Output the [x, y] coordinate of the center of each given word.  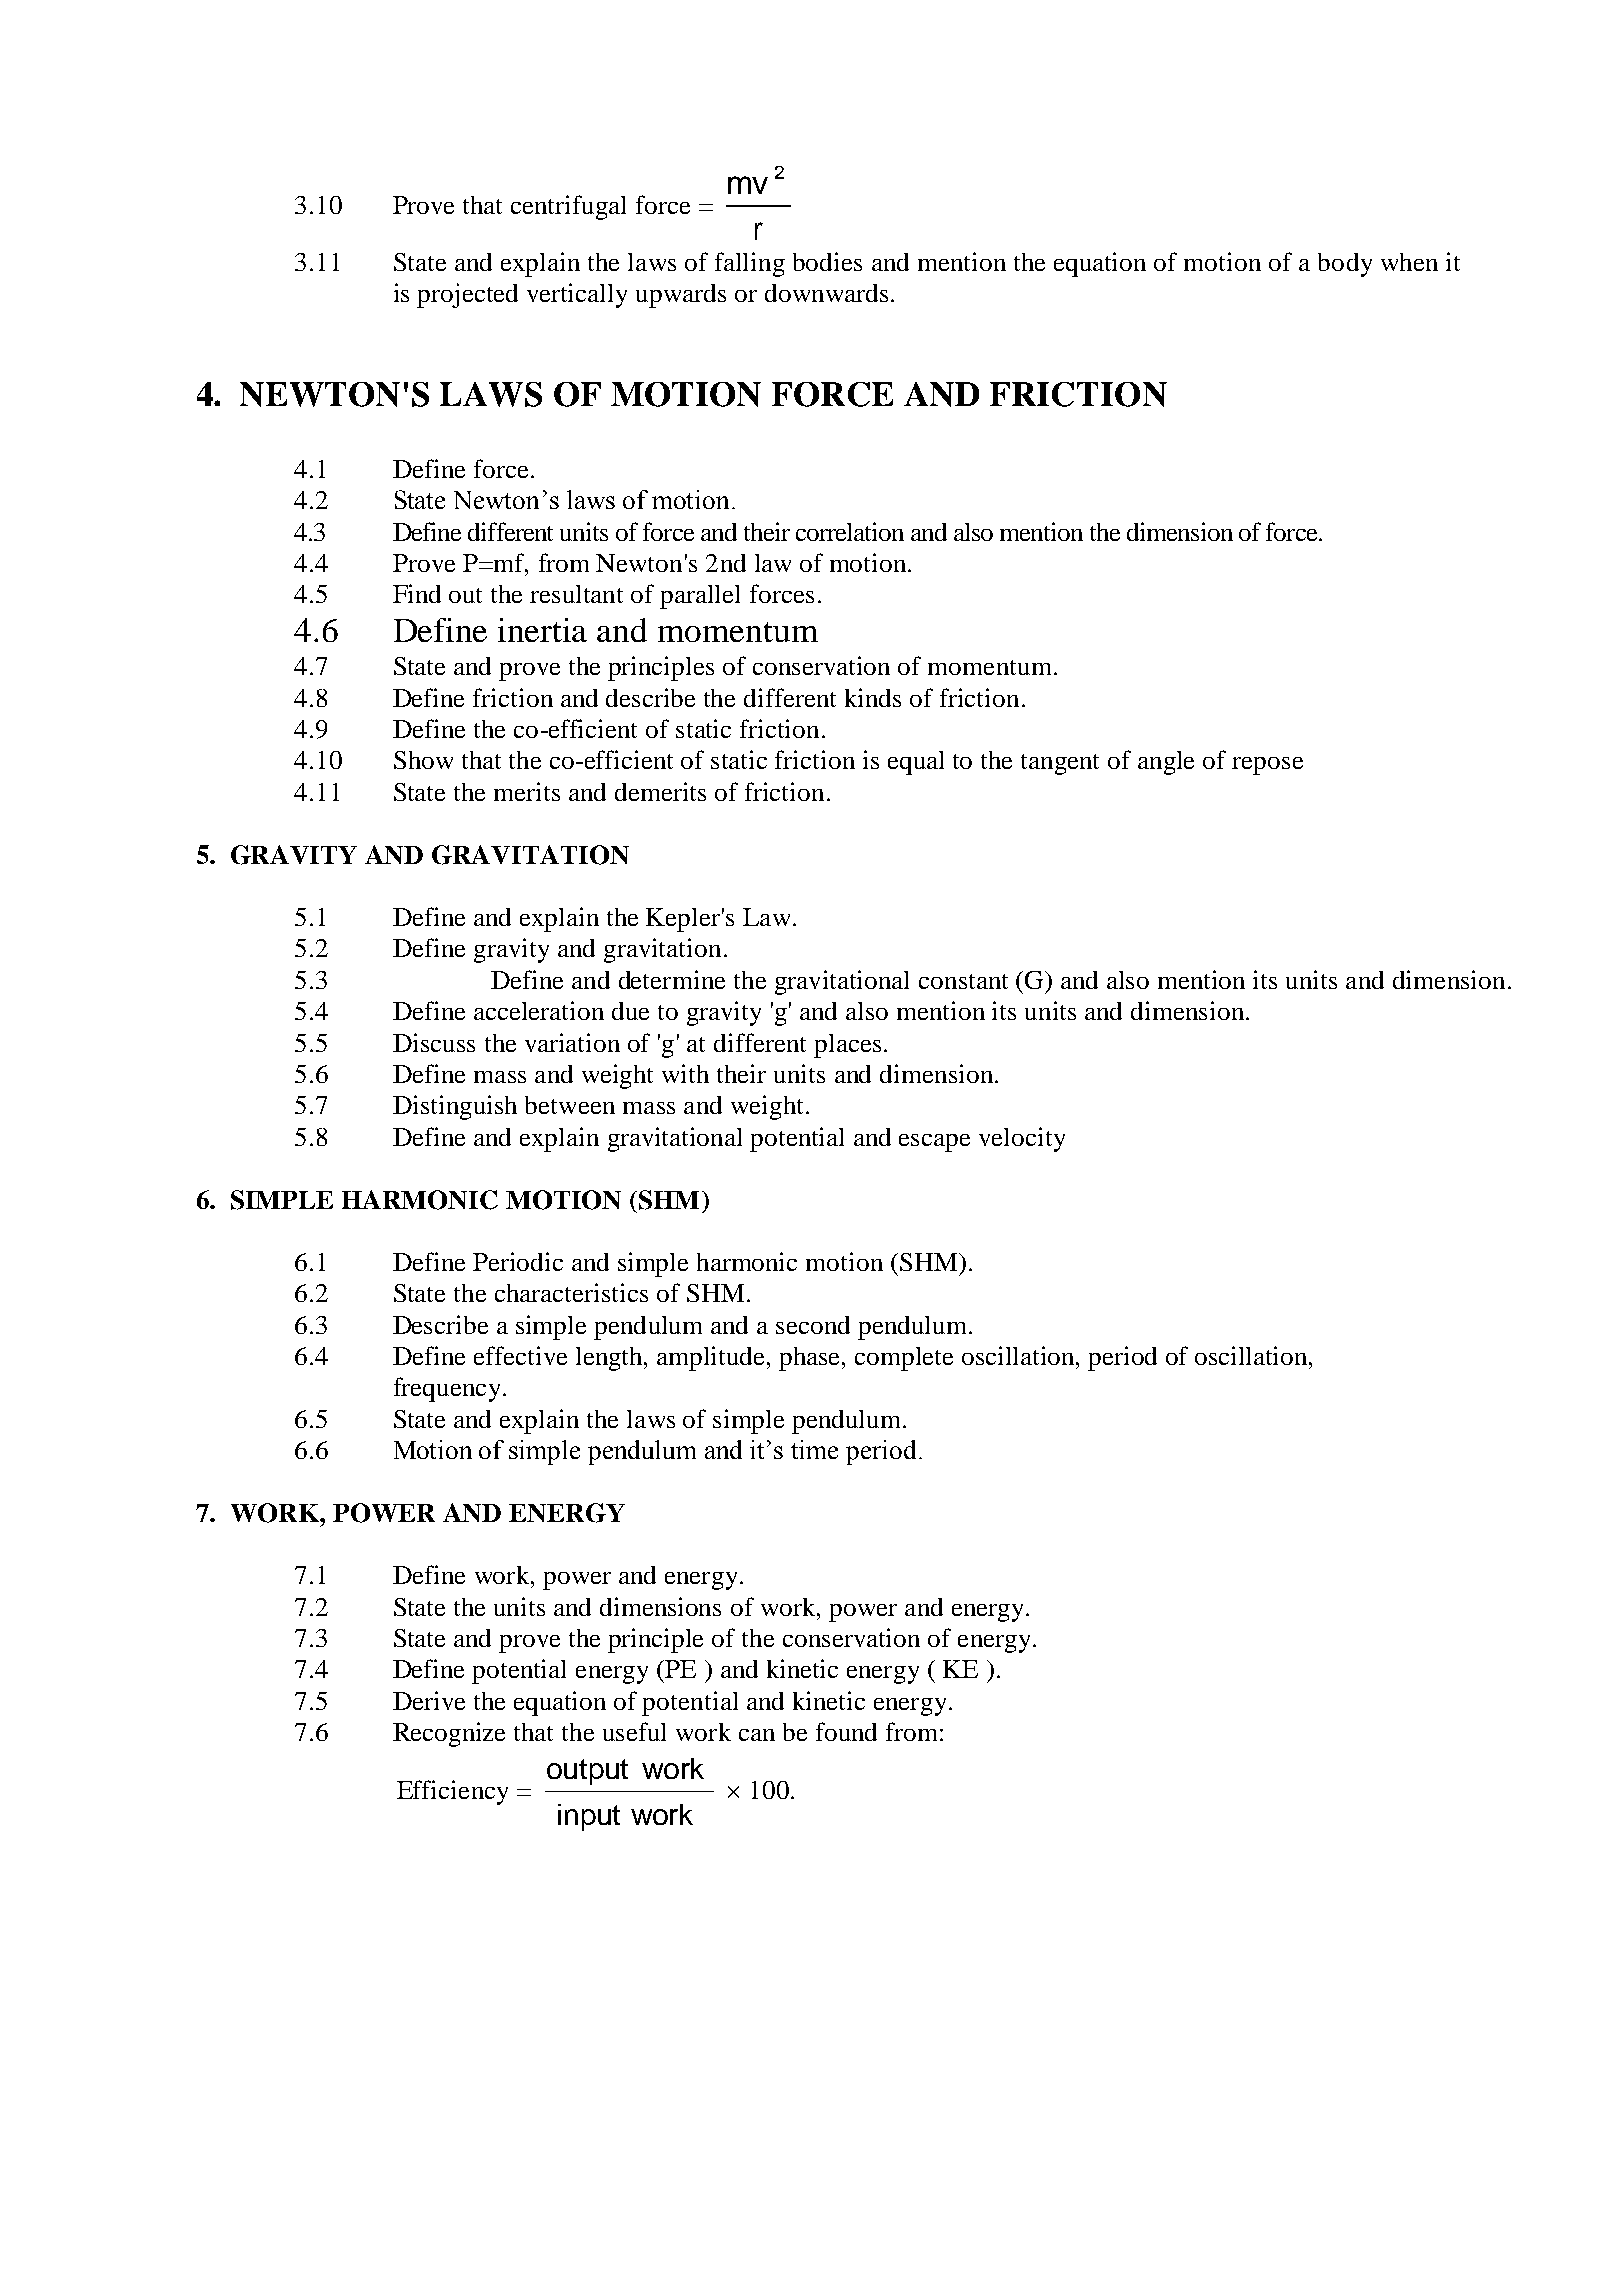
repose [1267, 766]
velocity [1022, 1139]
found [846, 1731]
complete [904, 1359]
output [587, 1772]
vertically [577, 295]
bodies [827, 261]
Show [423, 760]
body [1345, 265]
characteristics [571, 1292]
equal [916, 763]
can [757, 1735]
